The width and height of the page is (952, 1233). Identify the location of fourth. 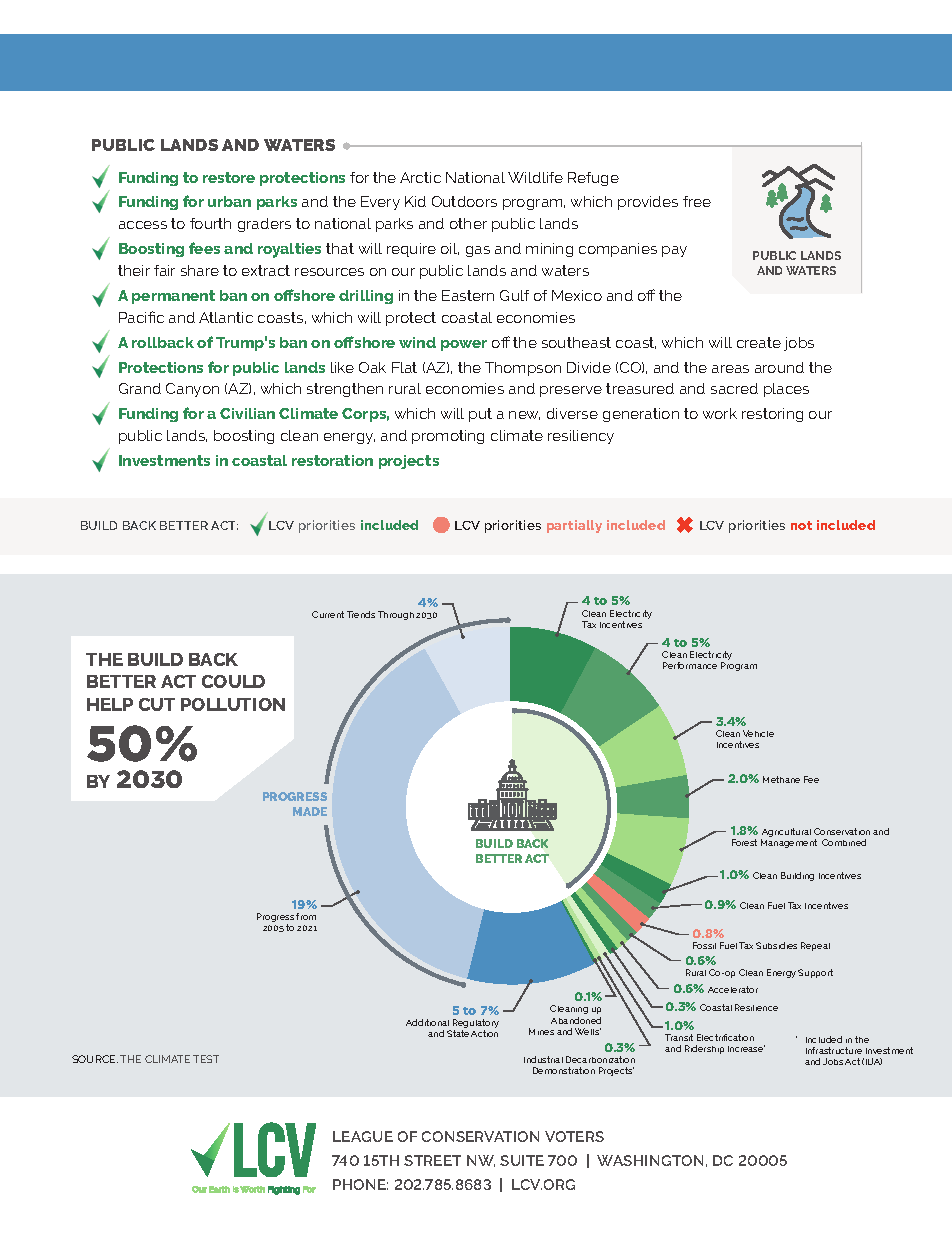
(210, 223).
